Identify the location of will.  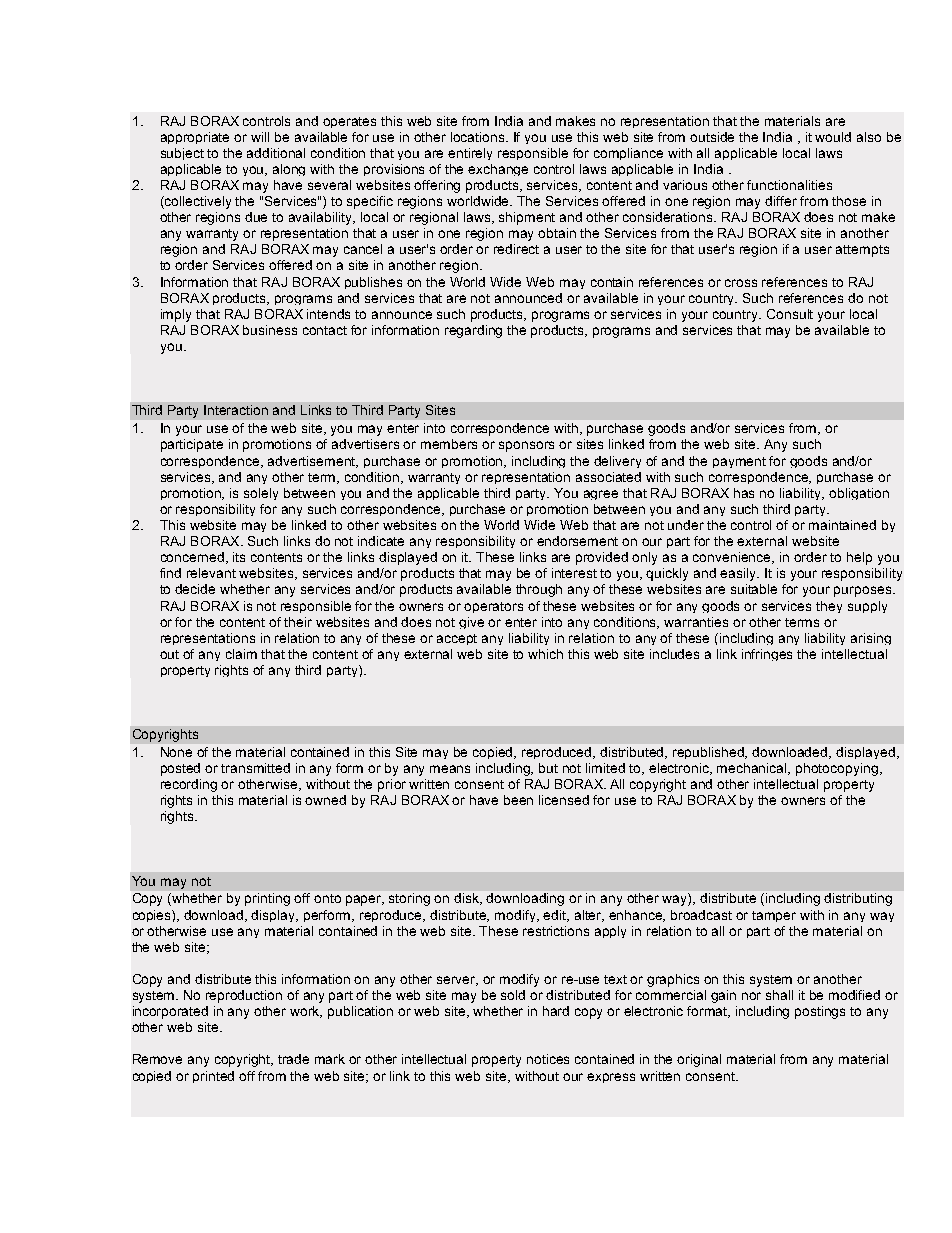
(260, 137).
